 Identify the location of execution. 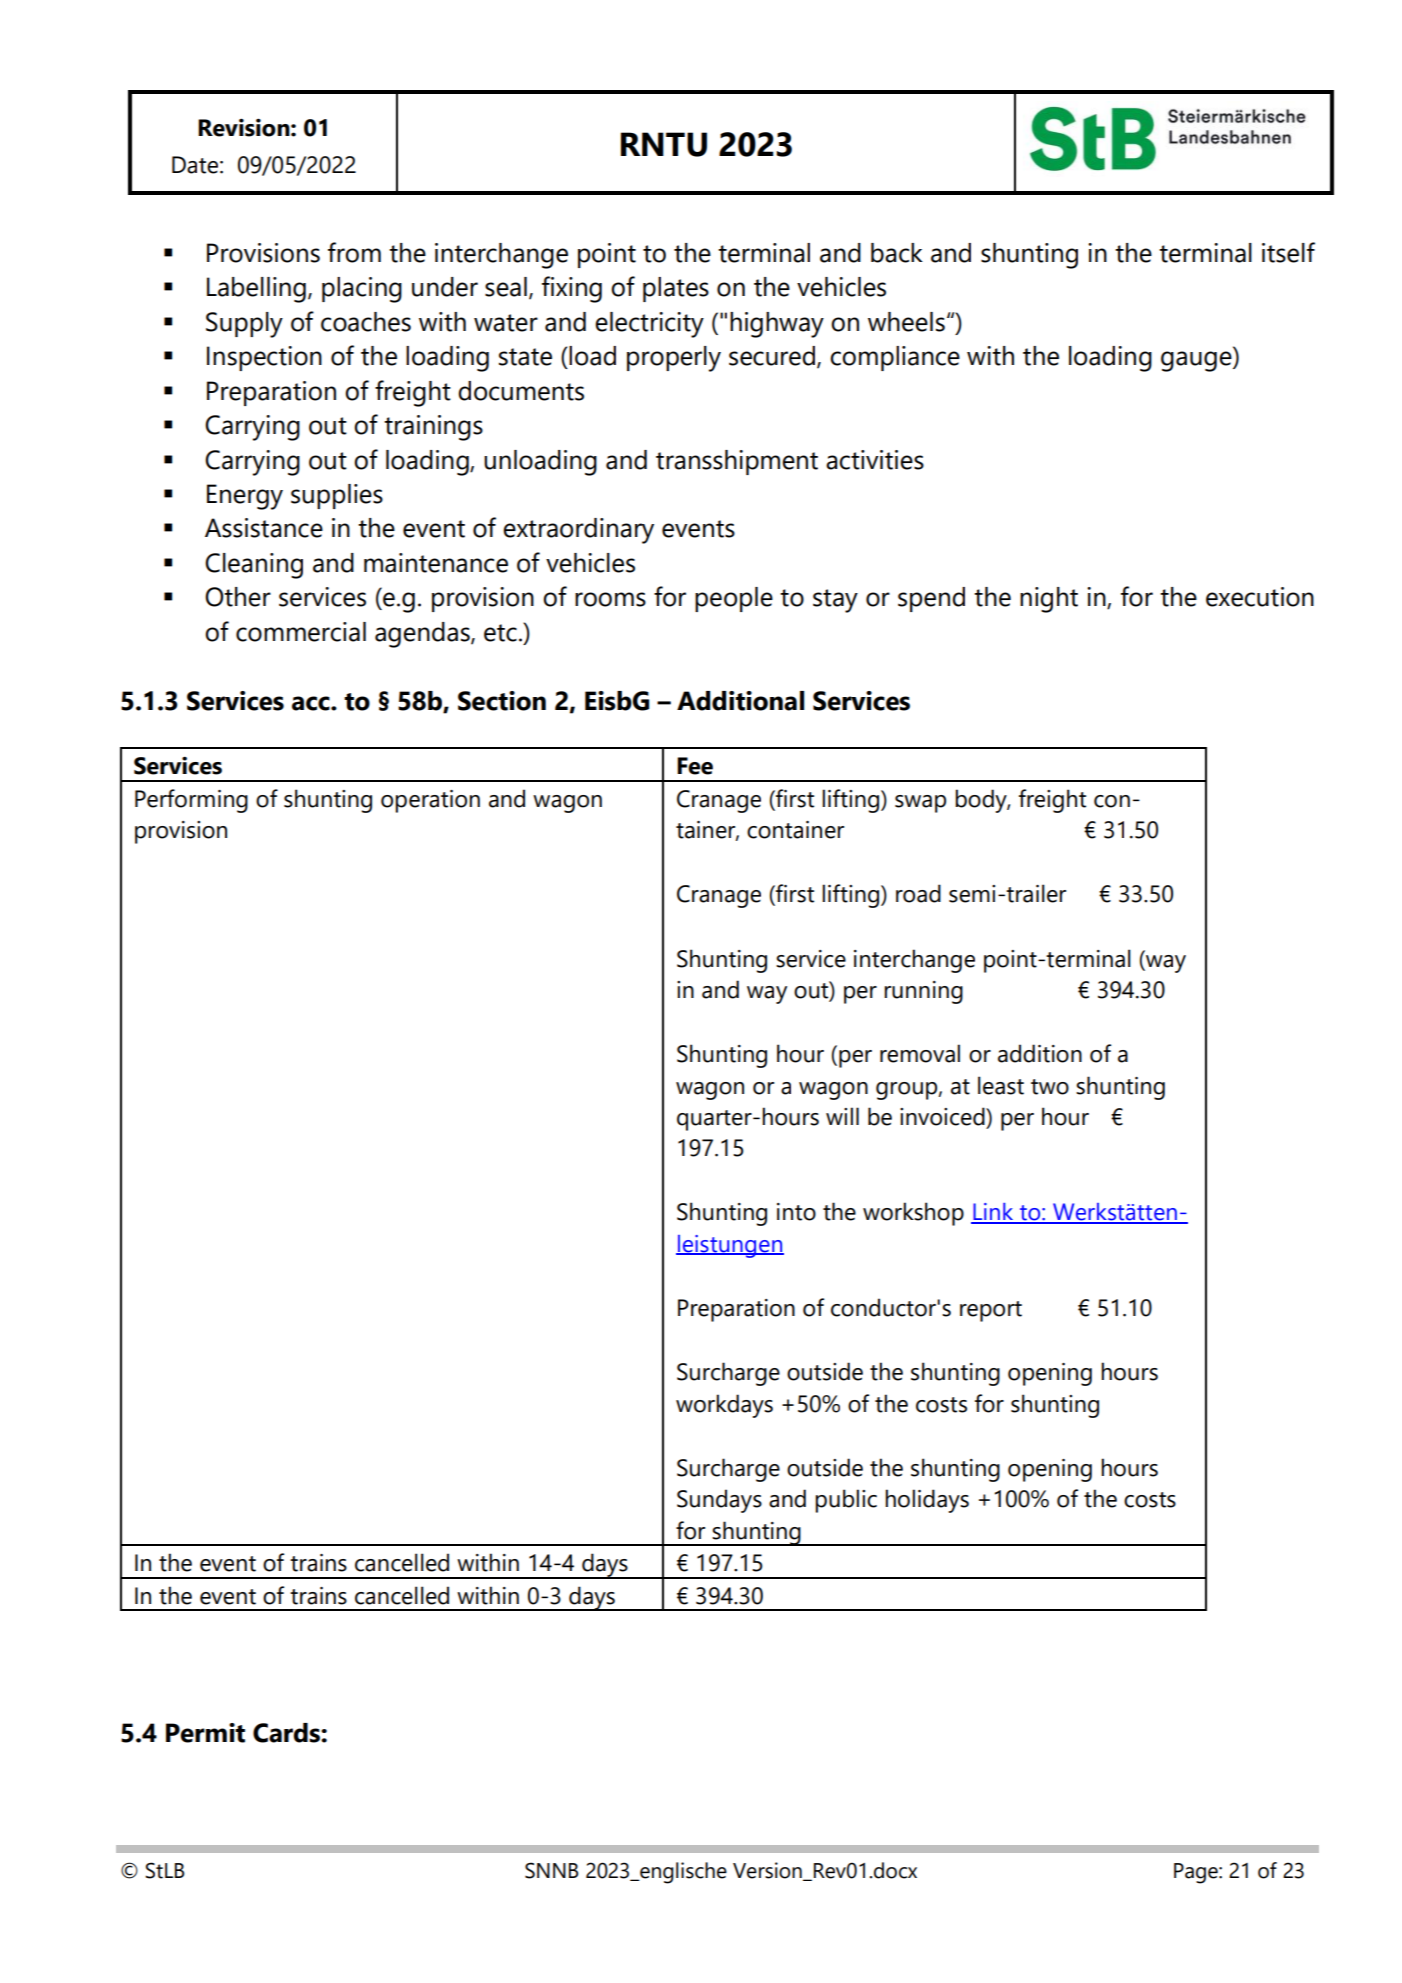
(1260, 597).
